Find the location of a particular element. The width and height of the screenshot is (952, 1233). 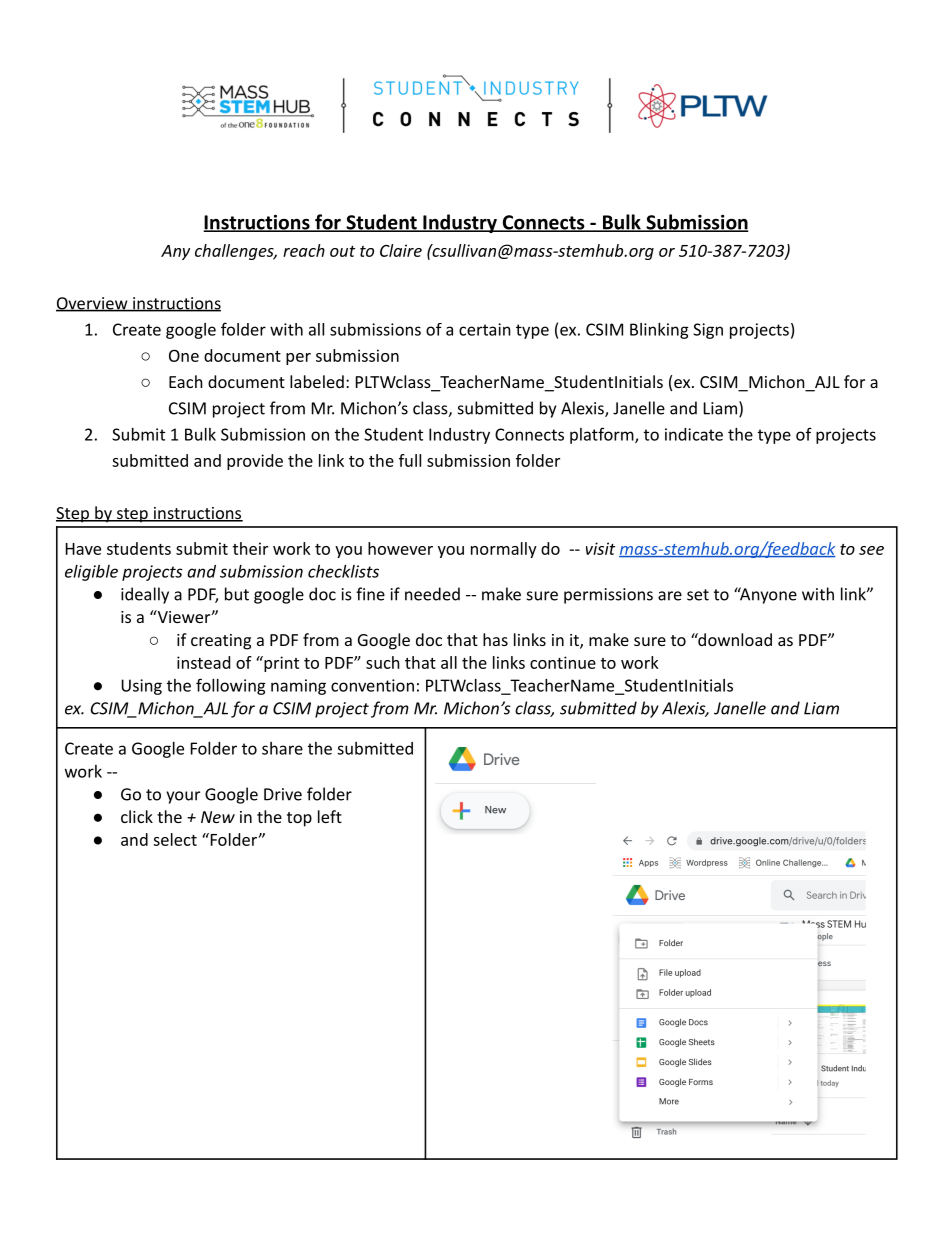

Claire is located at coordinates (401, 250).
